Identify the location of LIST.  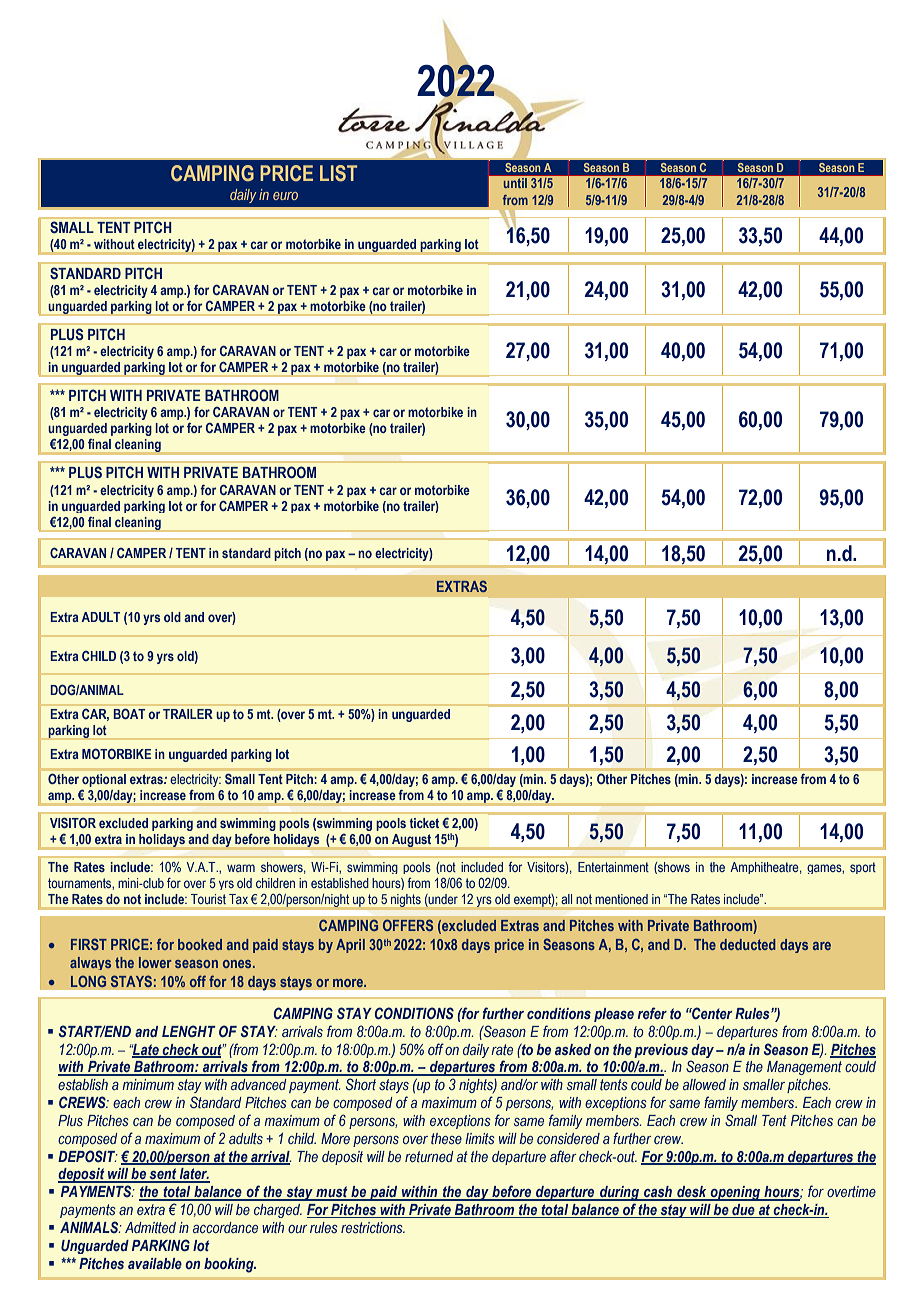
(338, 173).
